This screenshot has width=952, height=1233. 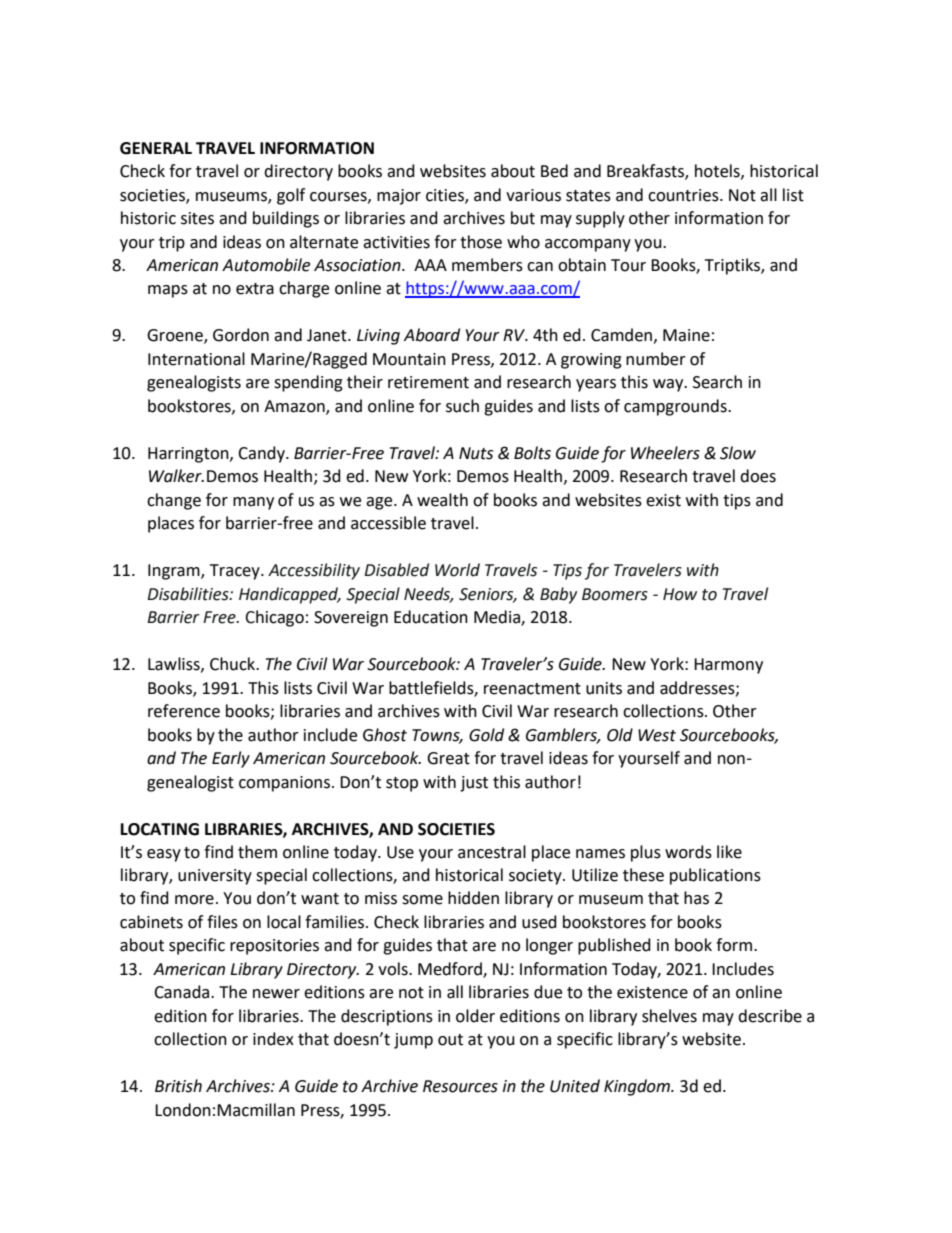 What do you see at coordinates (460, 1086) in the screenshot?
I see `Resources` at bounding box center [460, 1086].
